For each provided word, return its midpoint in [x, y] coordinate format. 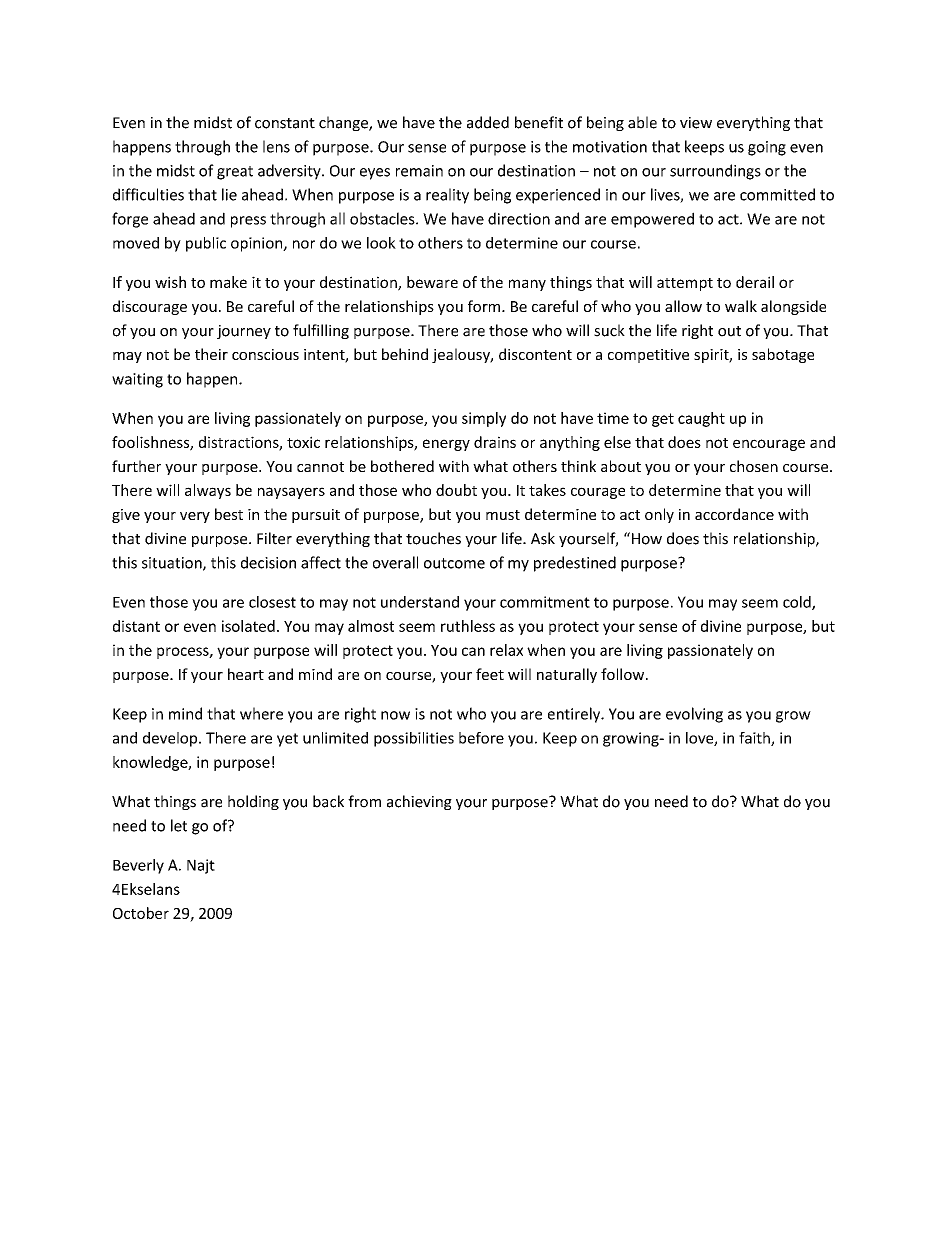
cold [798, 603]
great [235, 173]
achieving [419, 802]
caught [701, 419]
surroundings [715, 172]
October [141, 913]
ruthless [468, 626]
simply [484, 419]
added [488, 122]
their [211, 354]
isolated [248, 626]
